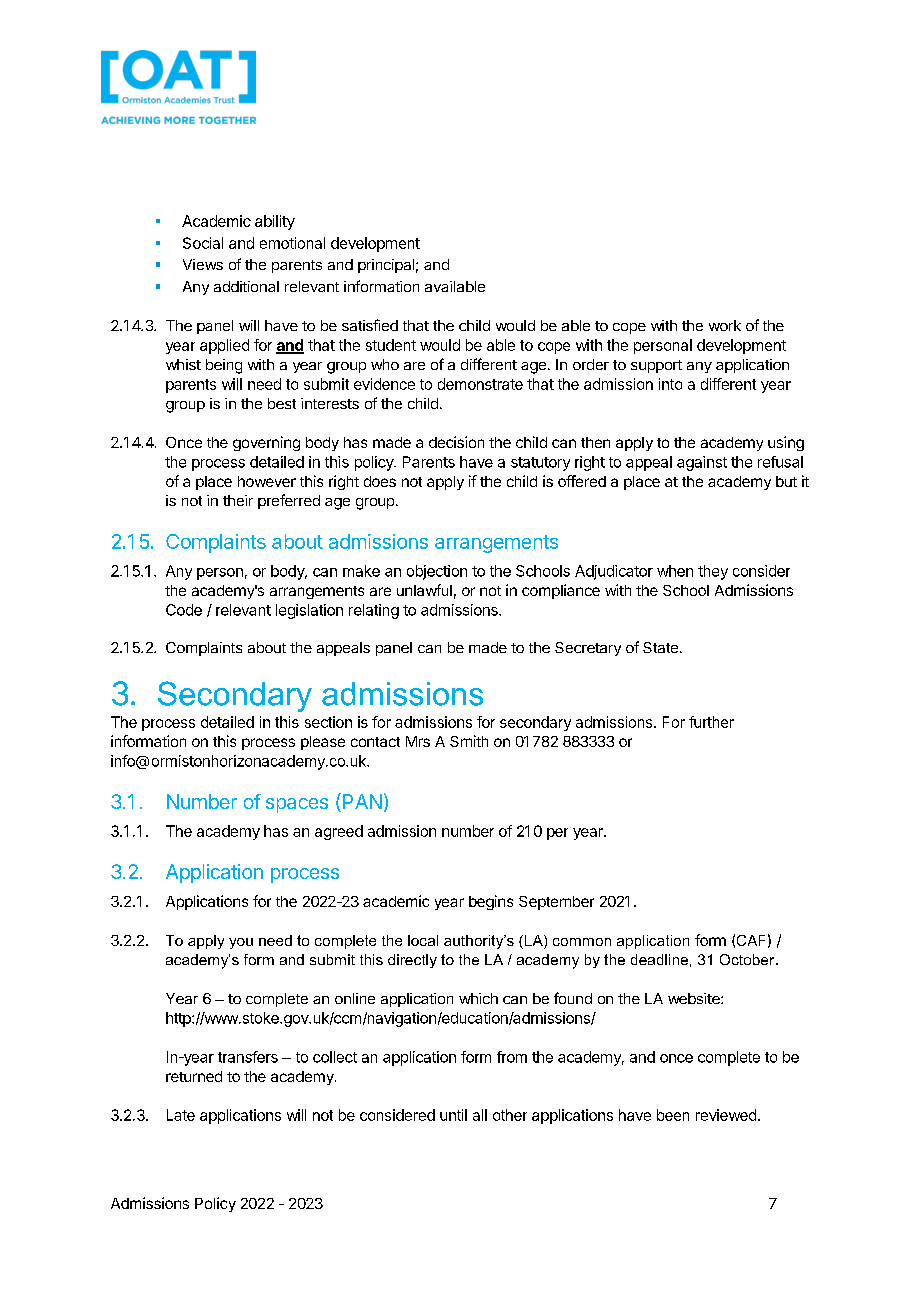 The height and width of the screenshot is (1309, 924). I want to click on decision, so click(456, 442).
